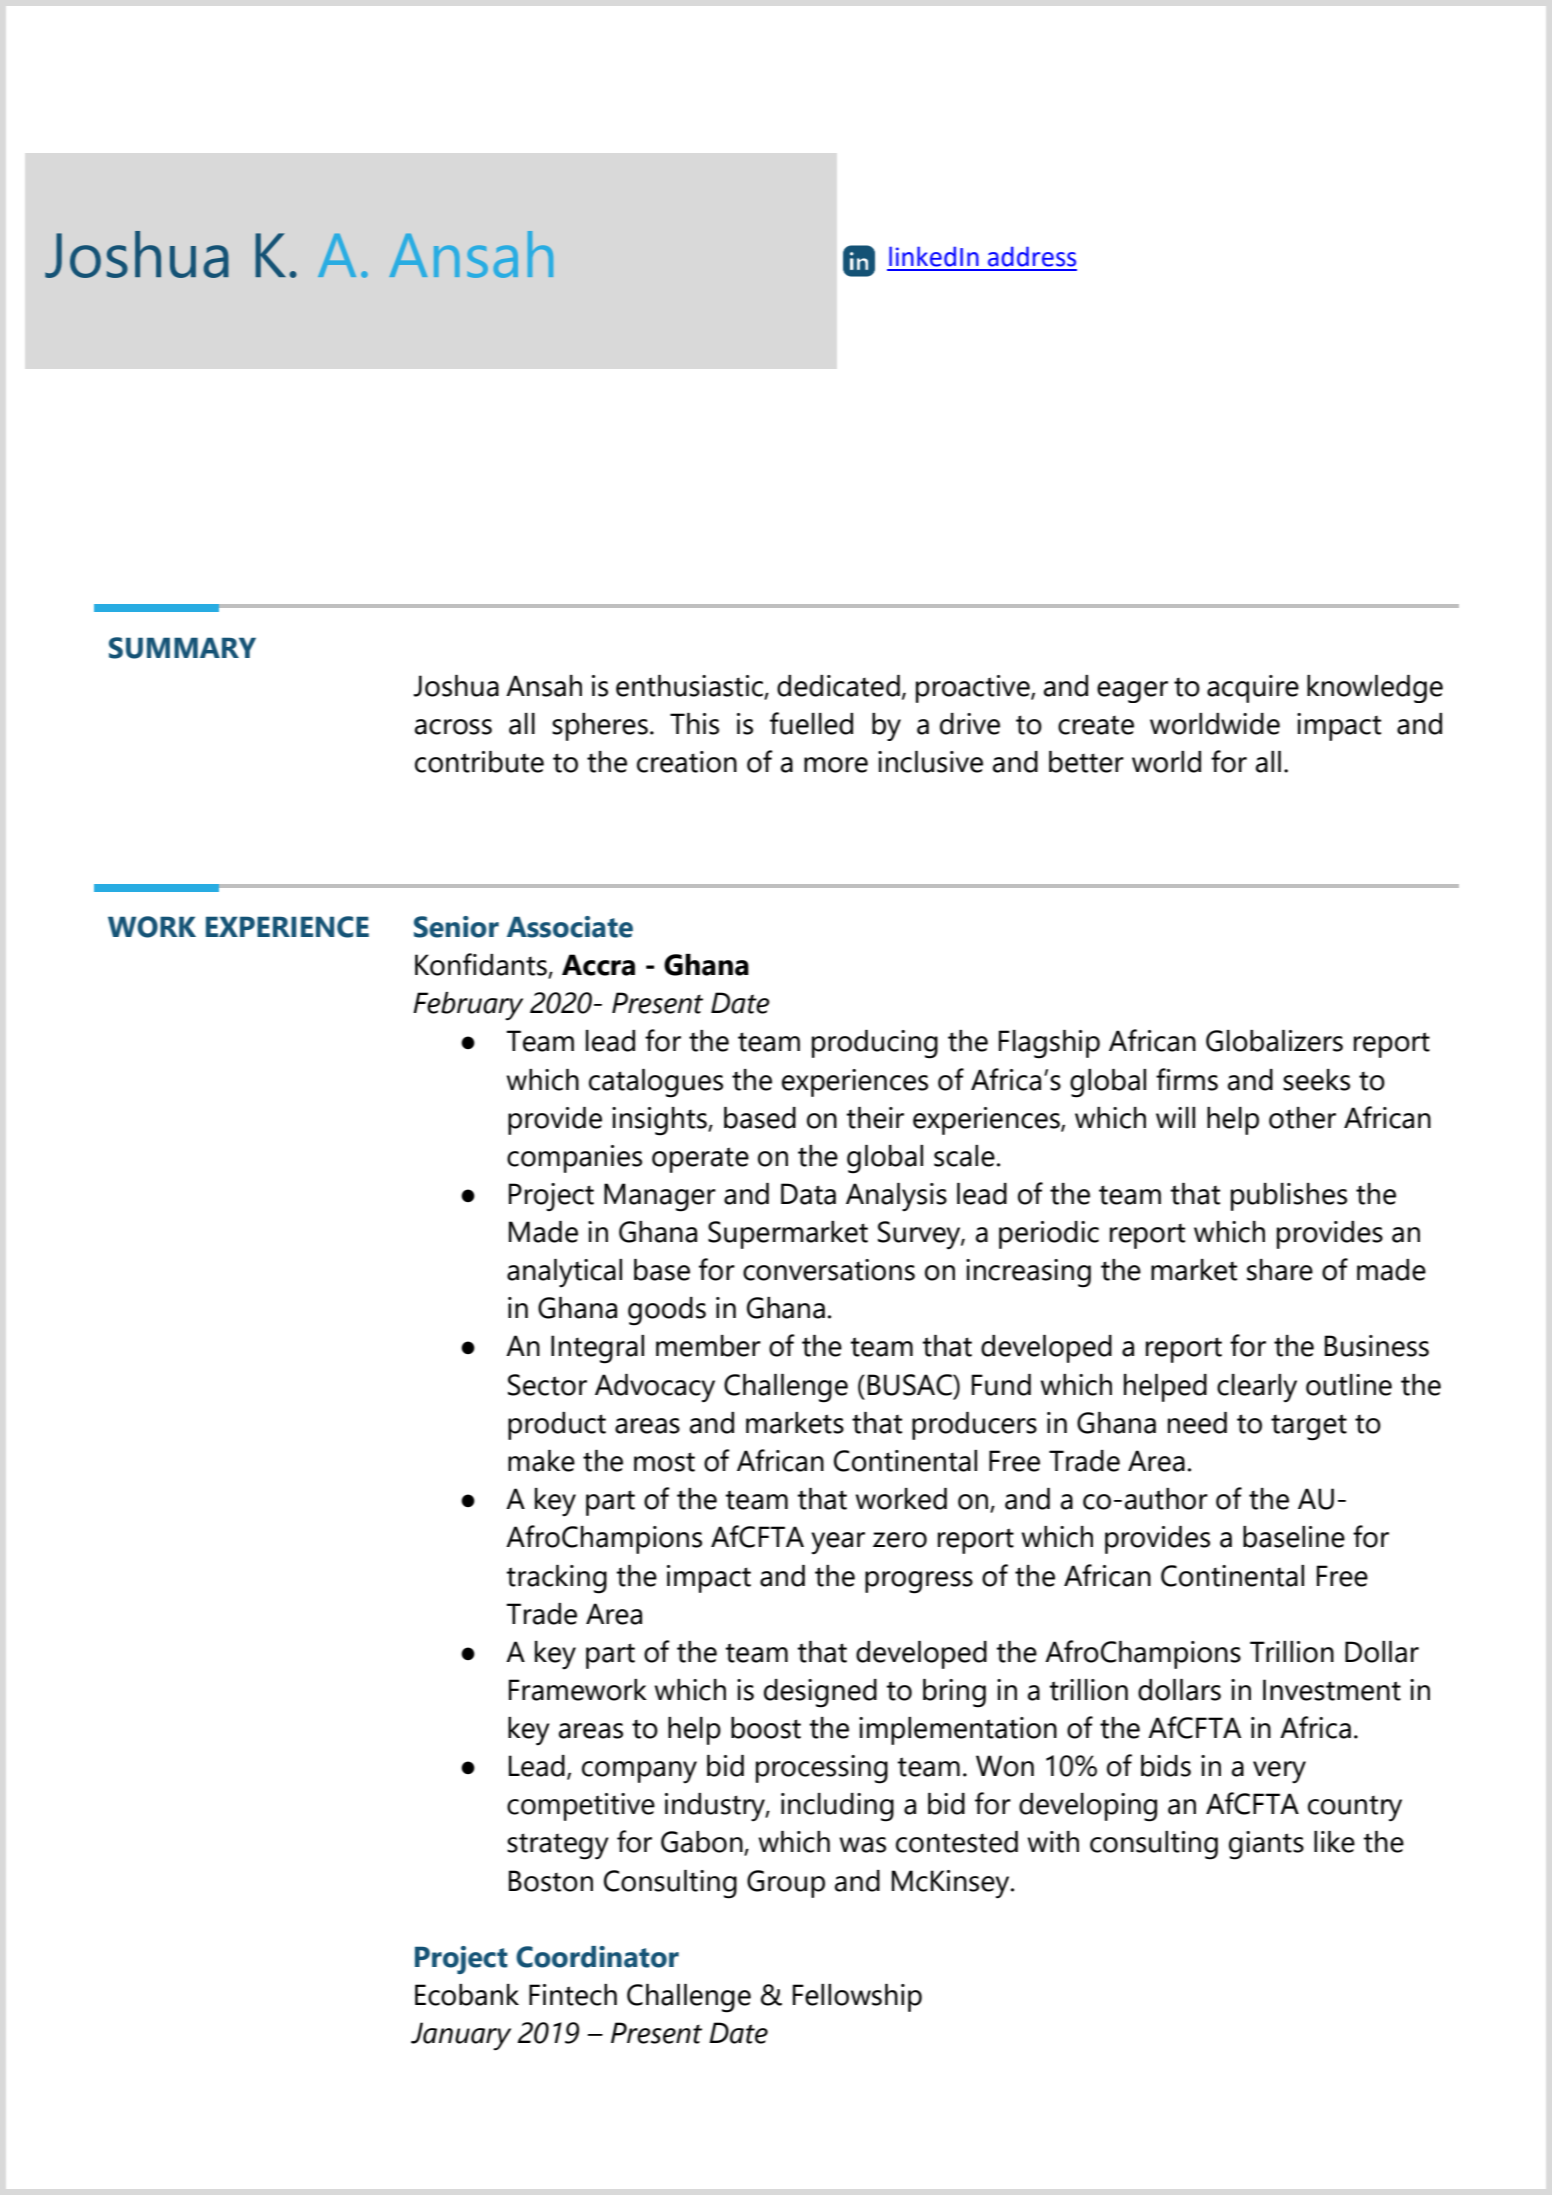  Describe the element at coordinates (1175, 1117) in the image. I see `will` at that location.
